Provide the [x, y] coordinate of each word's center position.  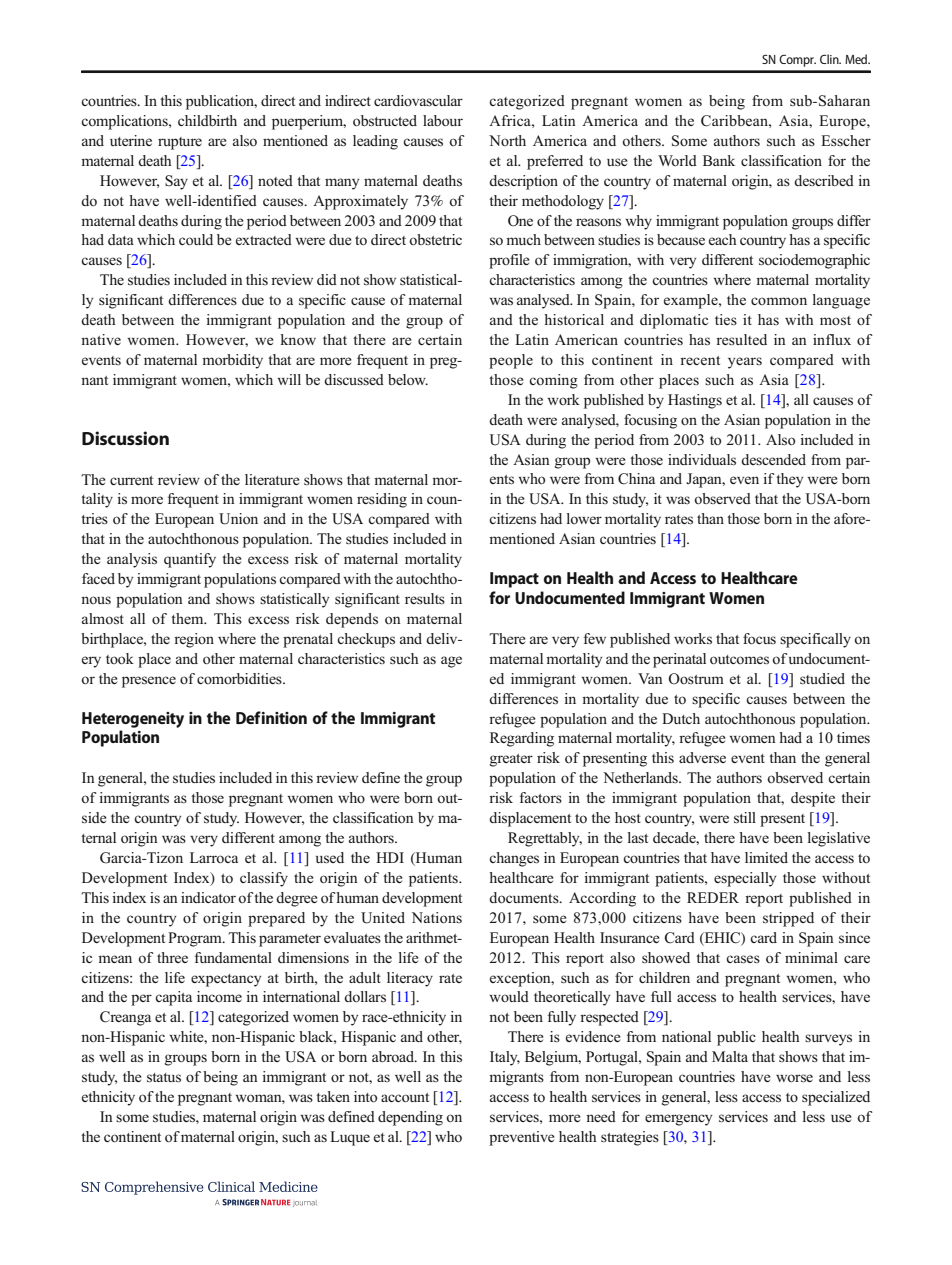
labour [443, 121]
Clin [830, 59]
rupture [180, 143]
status [164, 1078]
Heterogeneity [133, 720]
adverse [702, 758]
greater [511, 760]
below [408, 380]
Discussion [125, 438]
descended [773, 459]
